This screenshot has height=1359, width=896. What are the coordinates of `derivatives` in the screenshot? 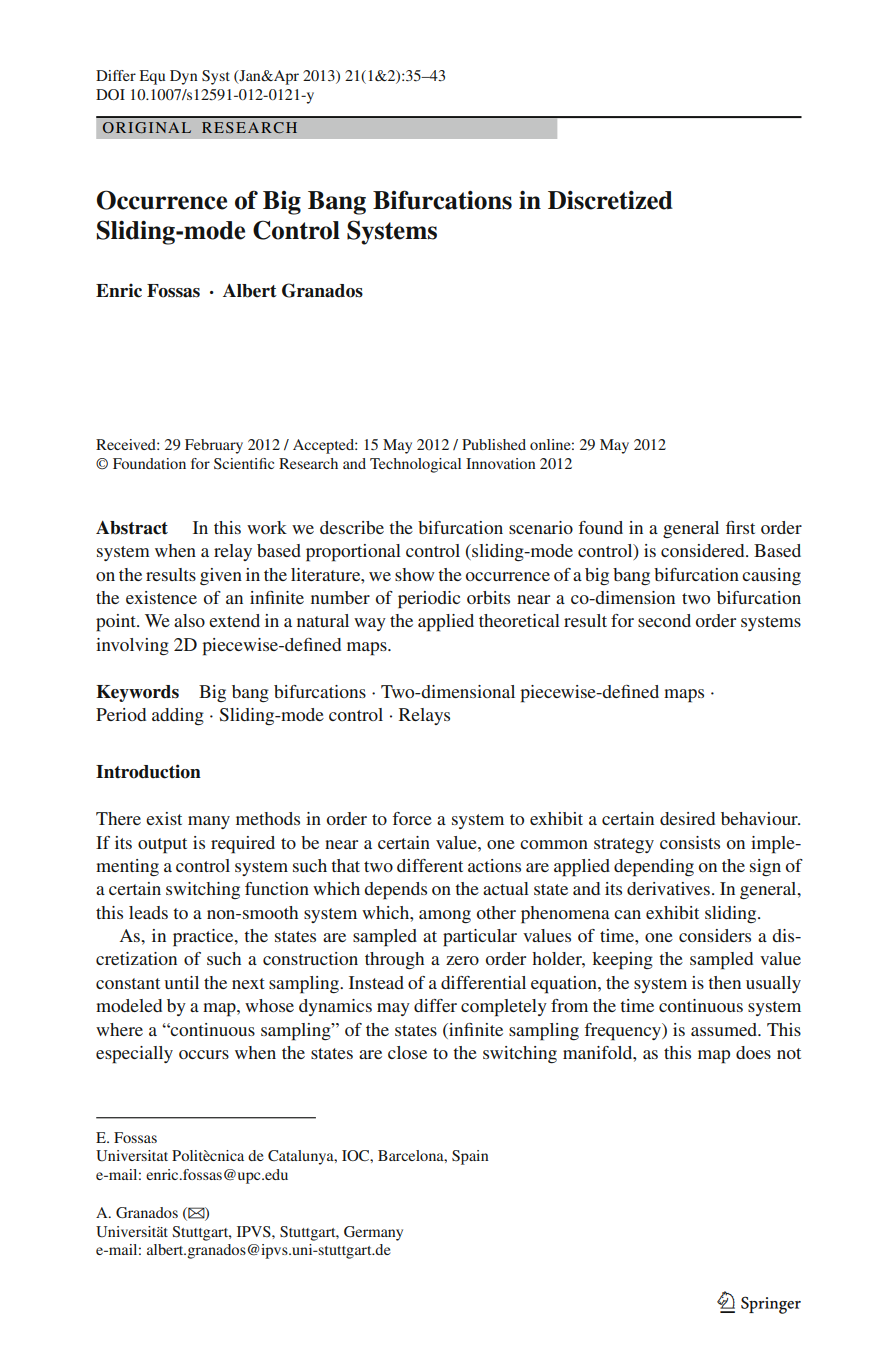 It's located at (668, 888).
